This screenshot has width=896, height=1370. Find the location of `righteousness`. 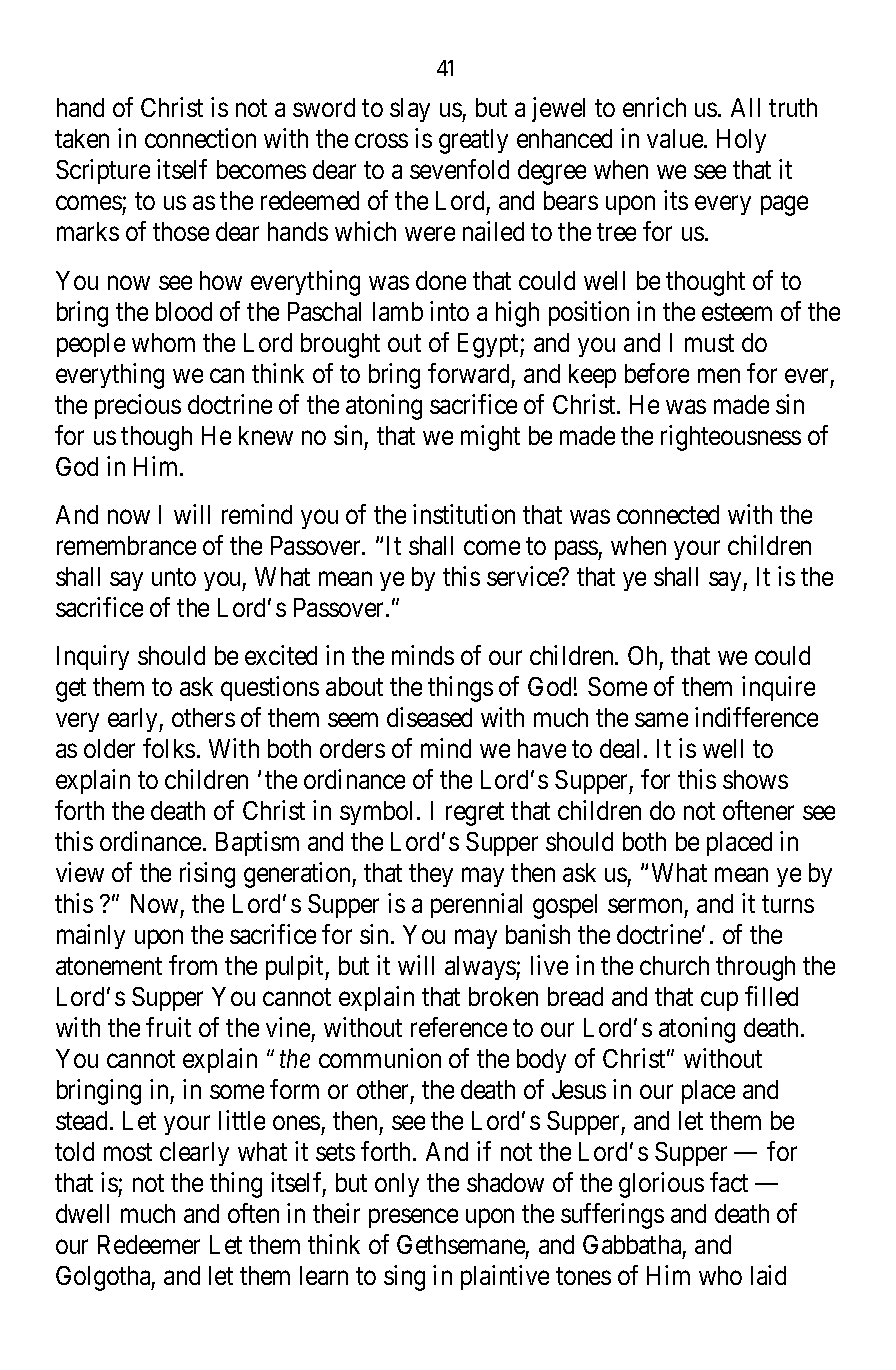

righteousness is located at coordinates (731, 438).
